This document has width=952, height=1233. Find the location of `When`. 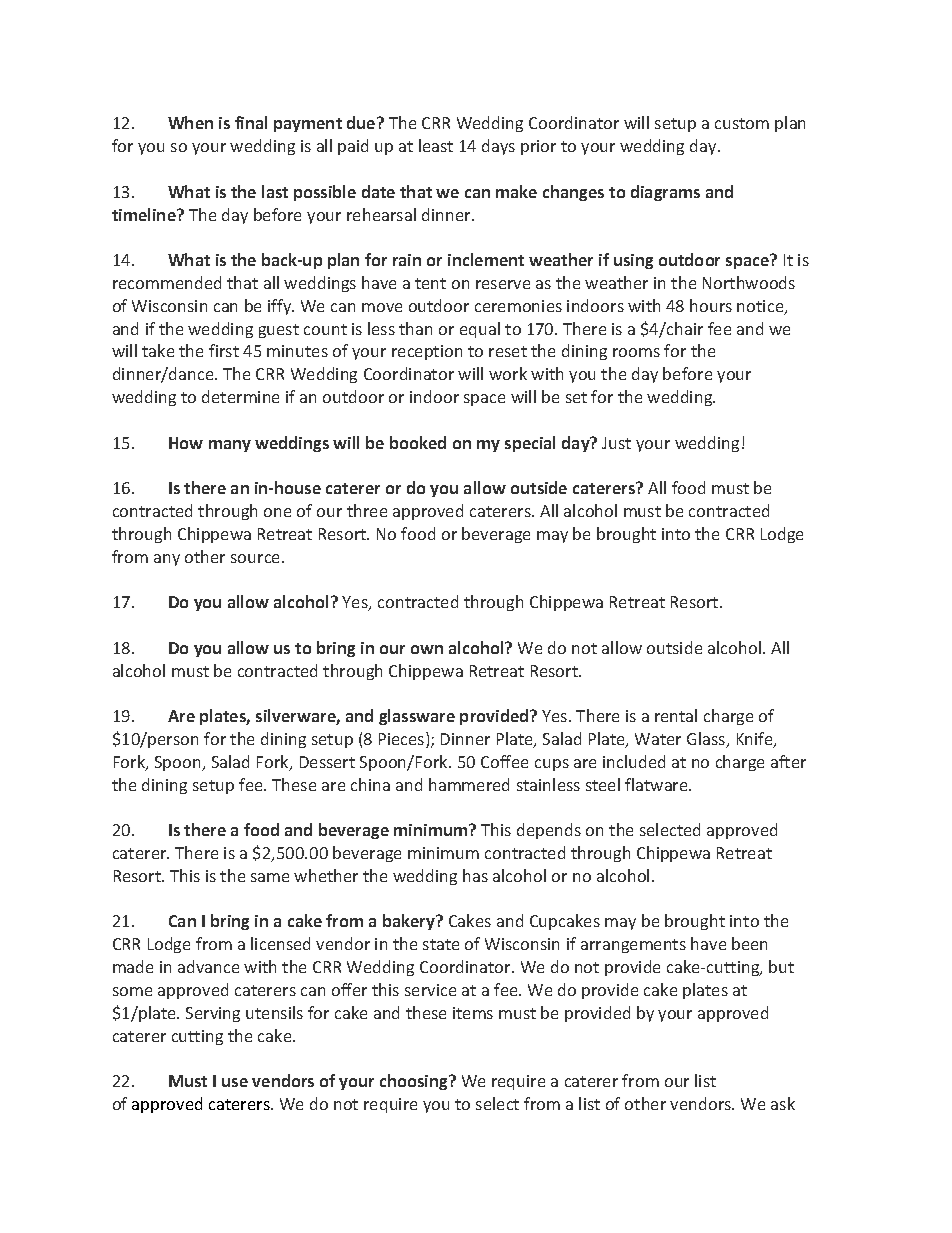

When is located at coordinates (190, 122).
